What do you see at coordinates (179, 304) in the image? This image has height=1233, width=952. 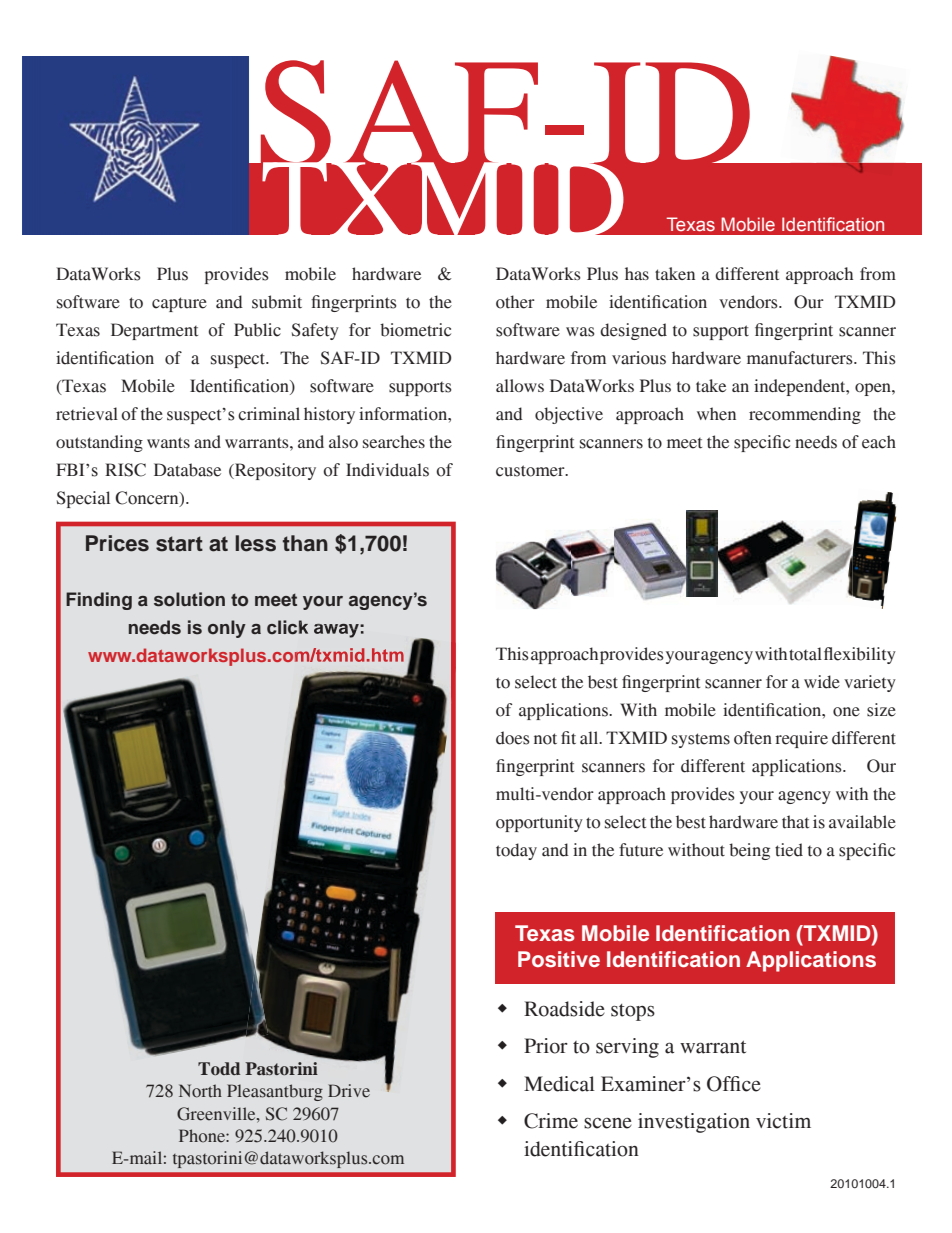 I see `capture` at bounding box center [179, 304].
